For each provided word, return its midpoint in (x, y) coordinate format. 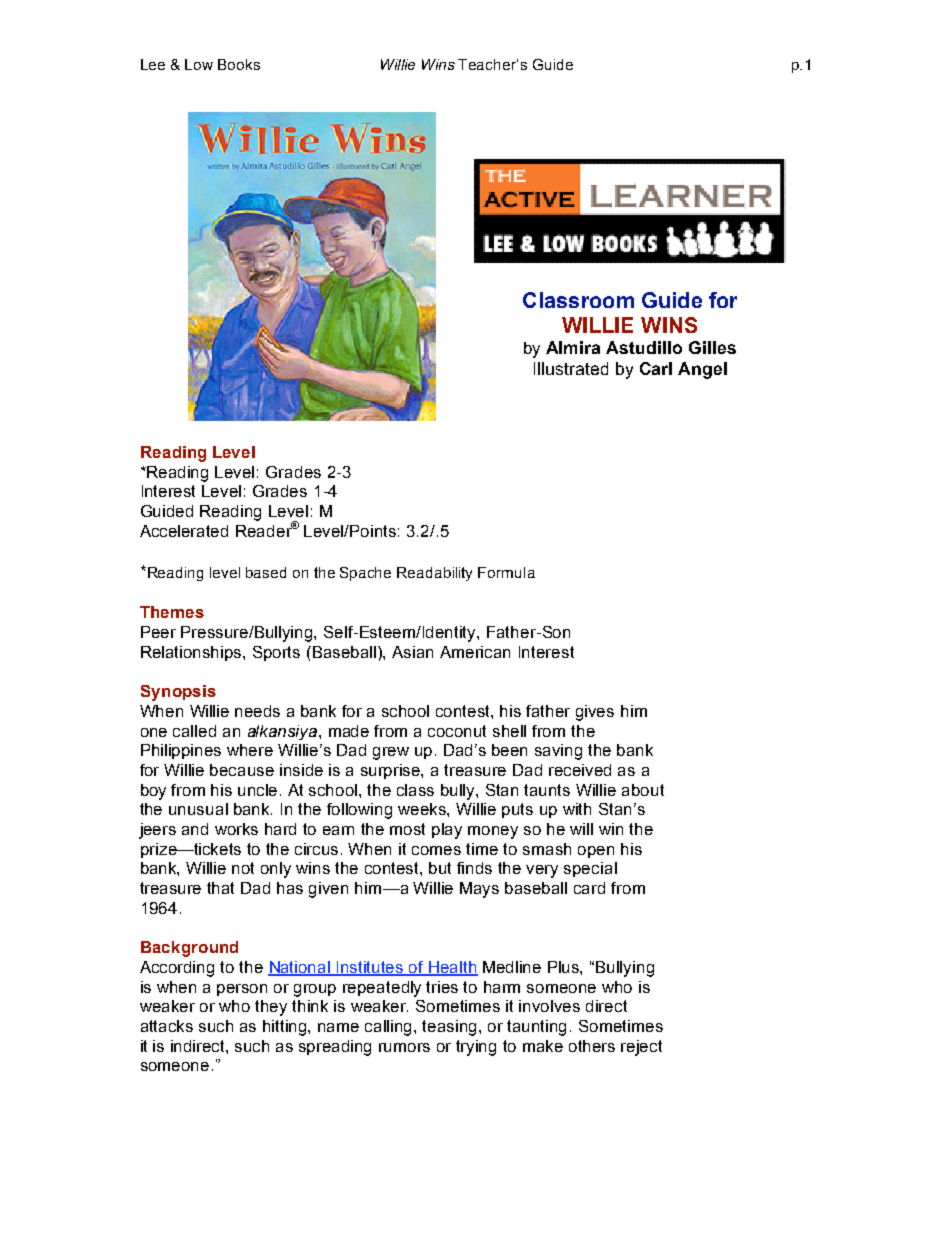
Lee (153, 64)
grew (391, 753)
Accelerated (184, 531)
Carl (656, 368)
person (242, 990)
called (194, 731)
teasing (451, 1028)
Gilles (712, 347)
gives (595, 713)
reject (641, 1048)
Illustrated (571, 368)
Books (239, 64)
